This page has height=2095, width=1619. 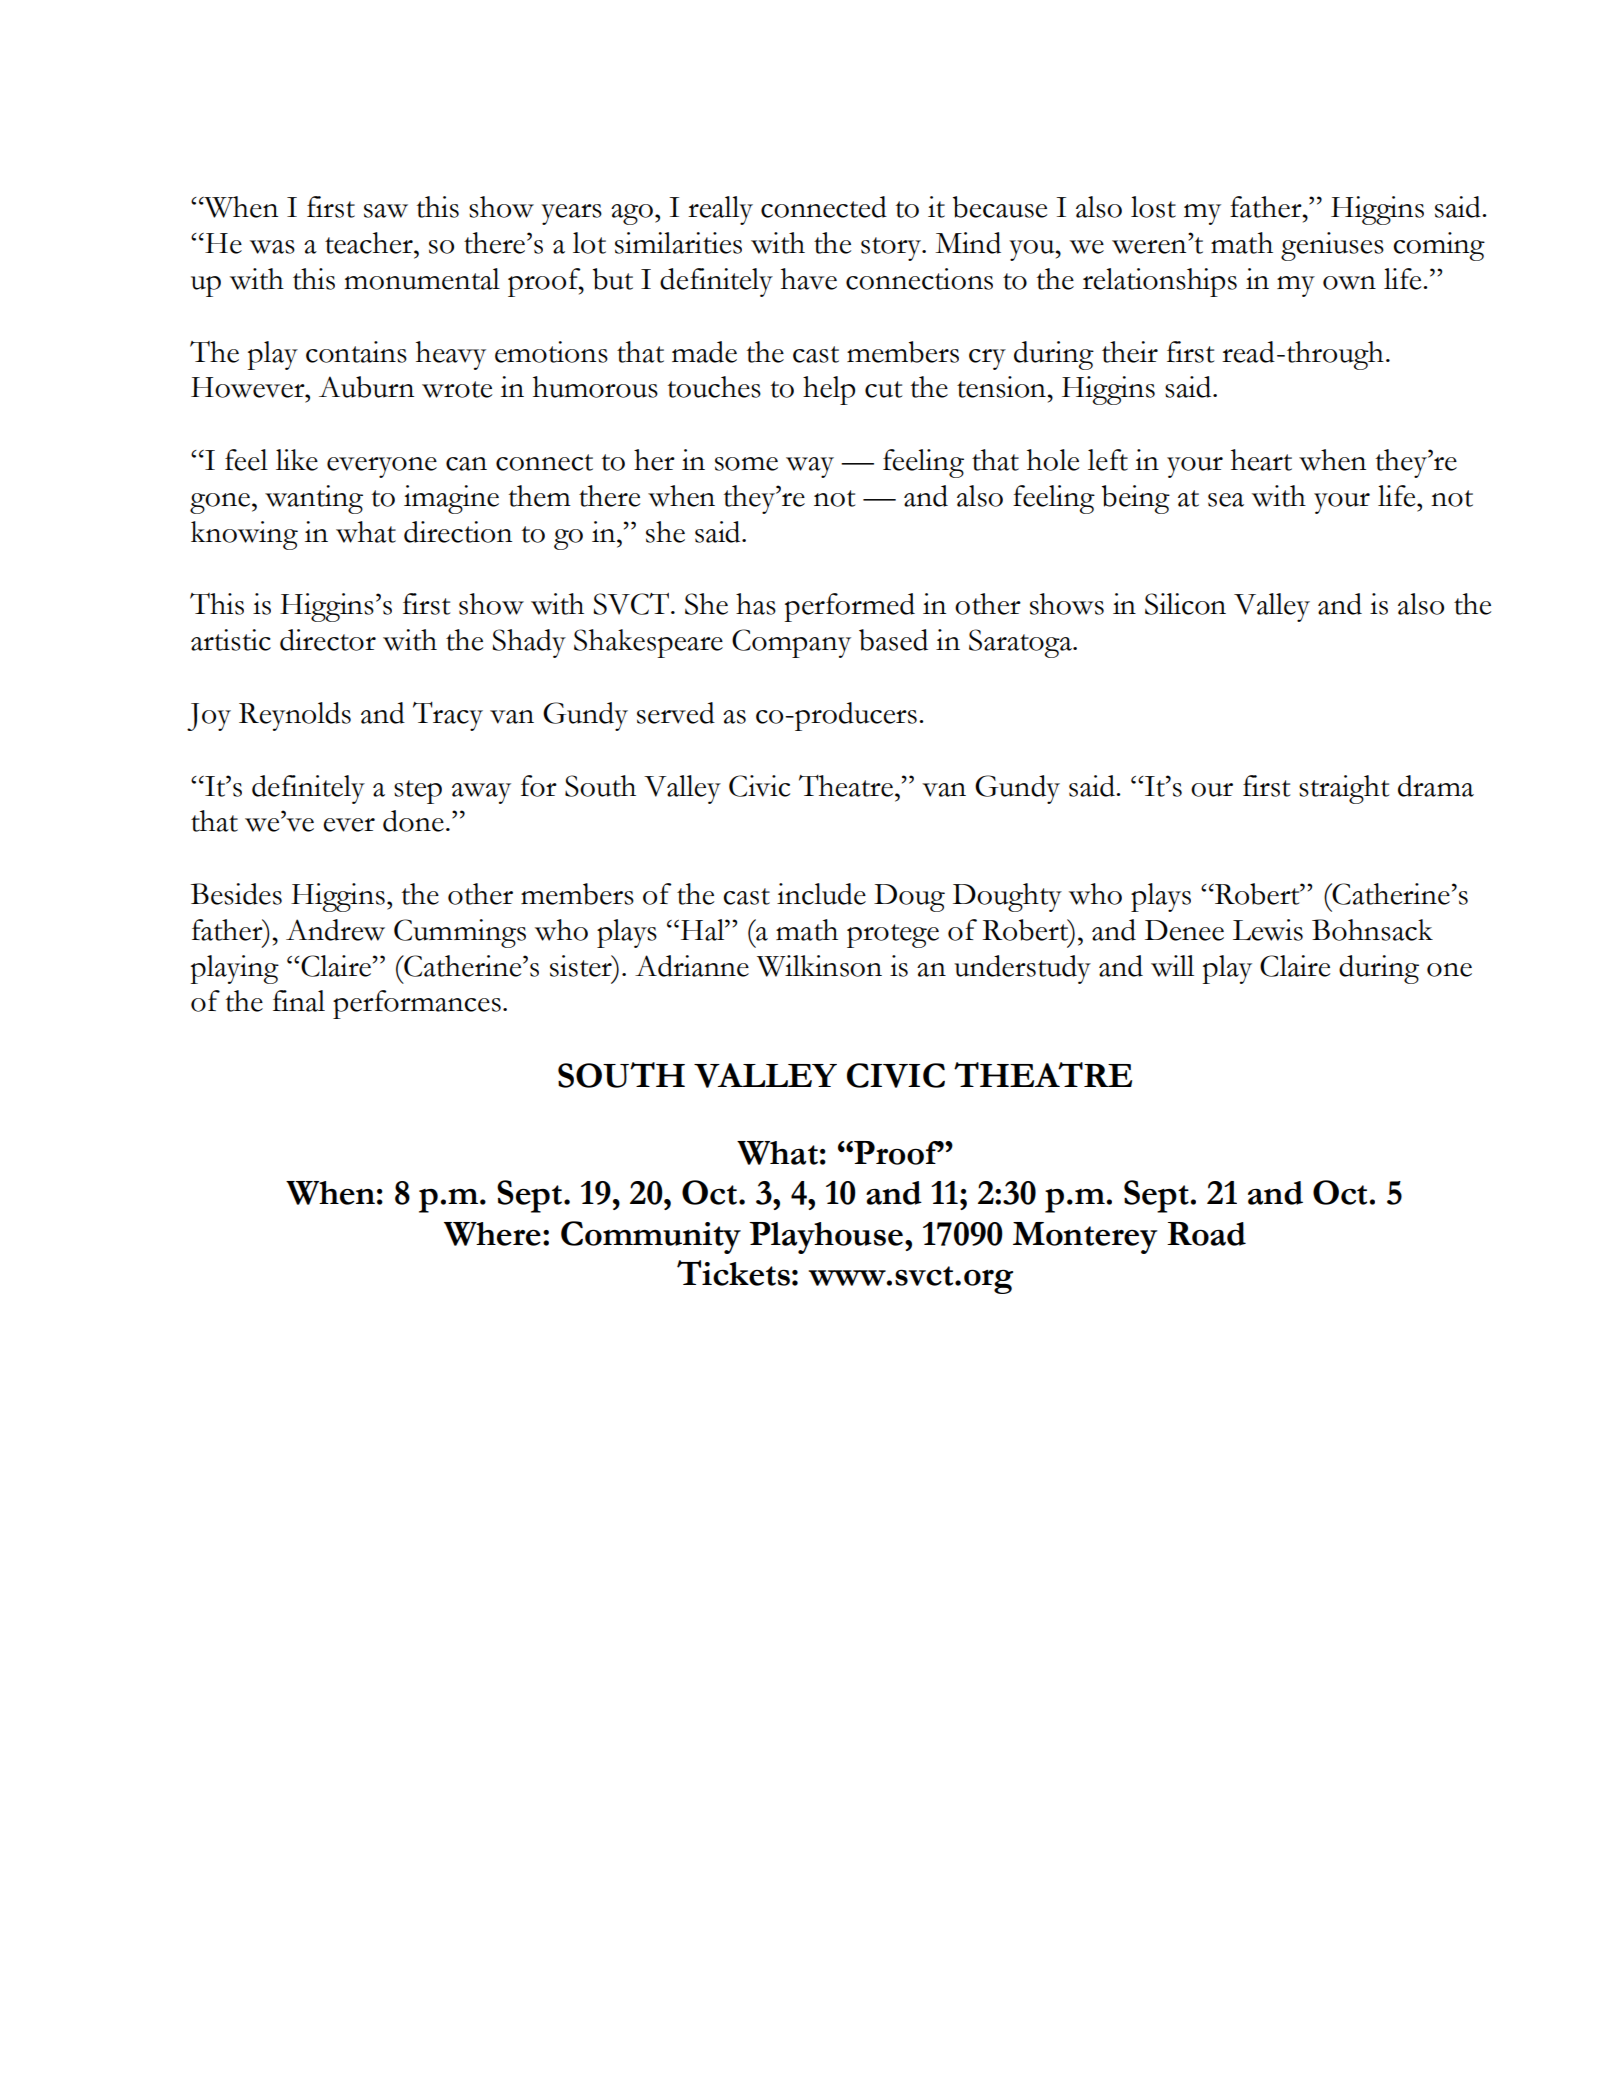 I want to click on sea, so click(x=1226, y=500).
